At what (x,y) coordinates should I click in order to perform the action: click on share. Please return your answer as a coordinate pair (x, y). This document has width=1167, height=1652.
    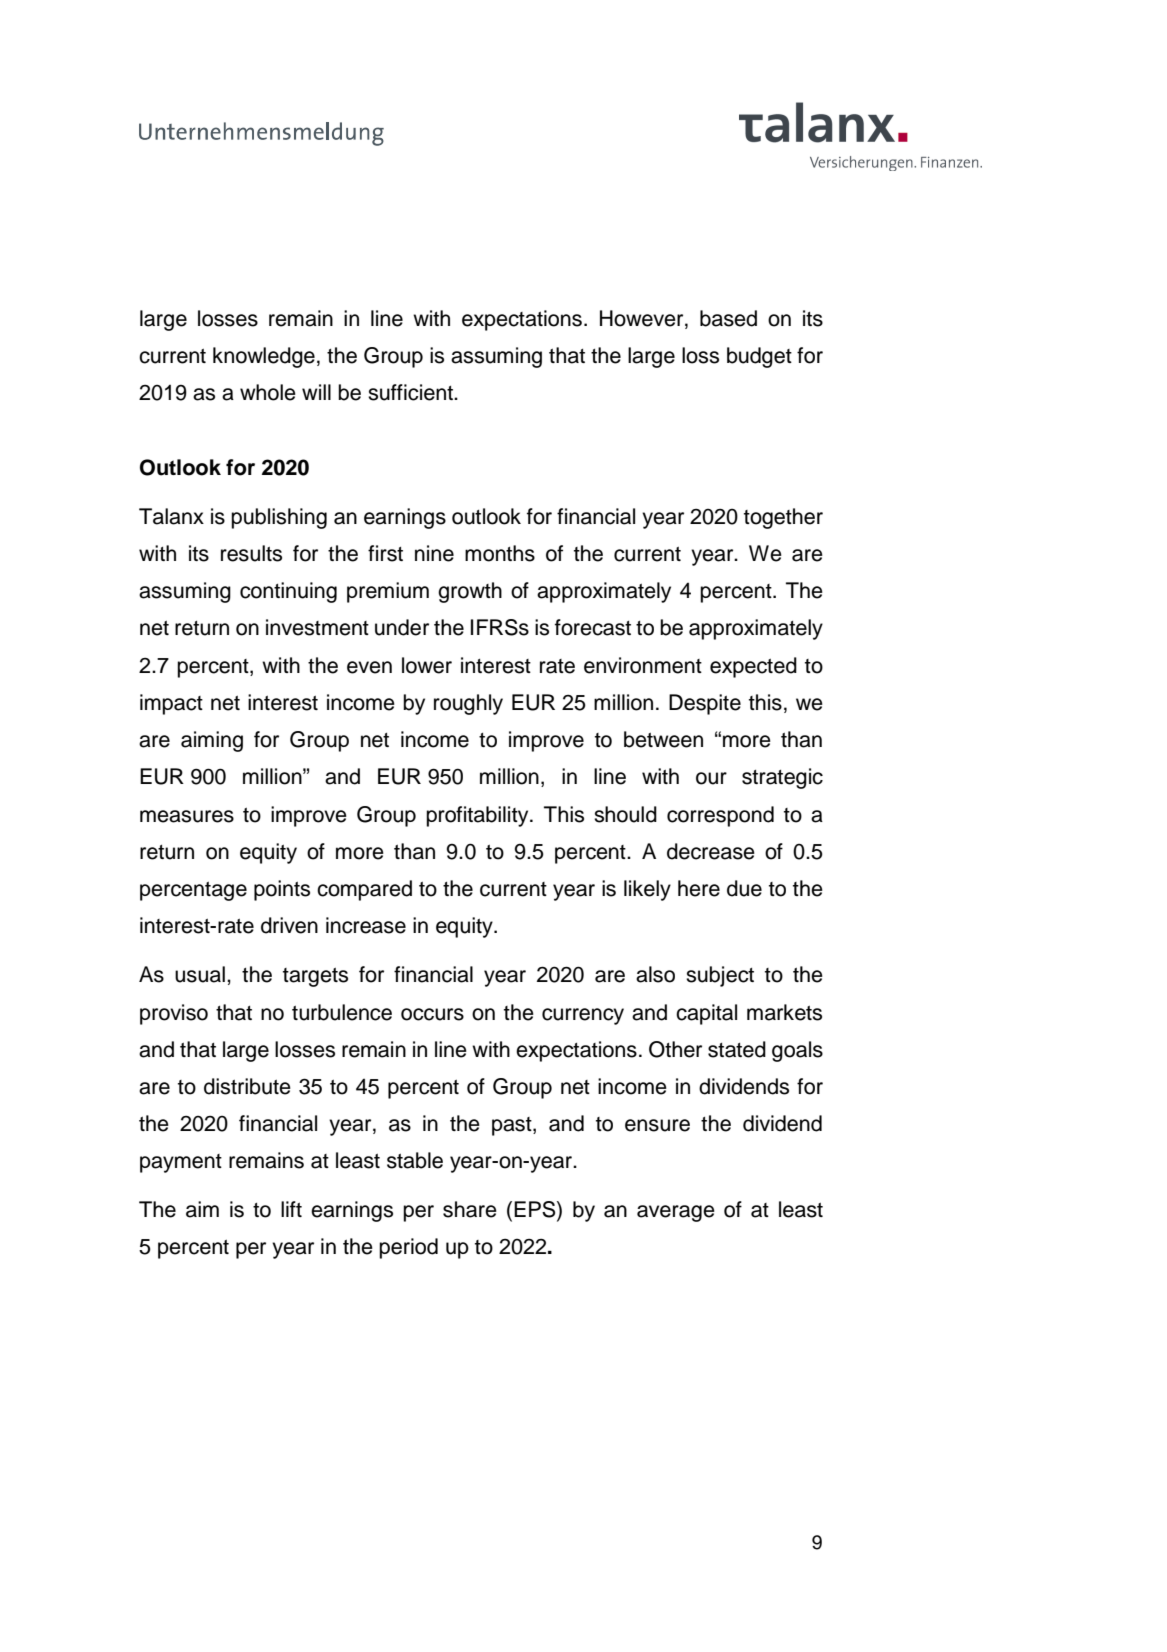
    Looking at the image, I should click on (470, 1209).
